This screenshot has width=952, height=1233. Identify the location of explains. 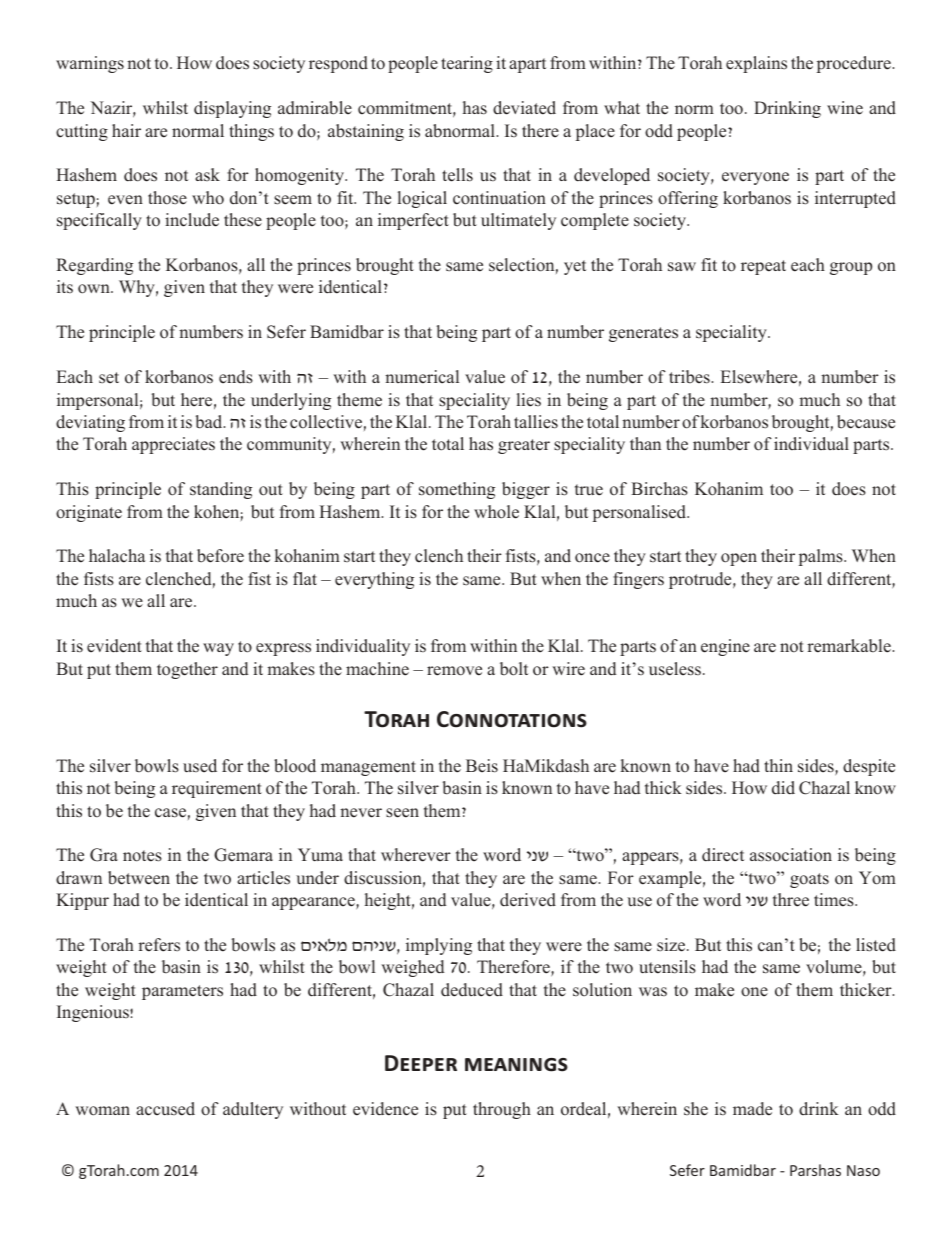
(756, 64).
